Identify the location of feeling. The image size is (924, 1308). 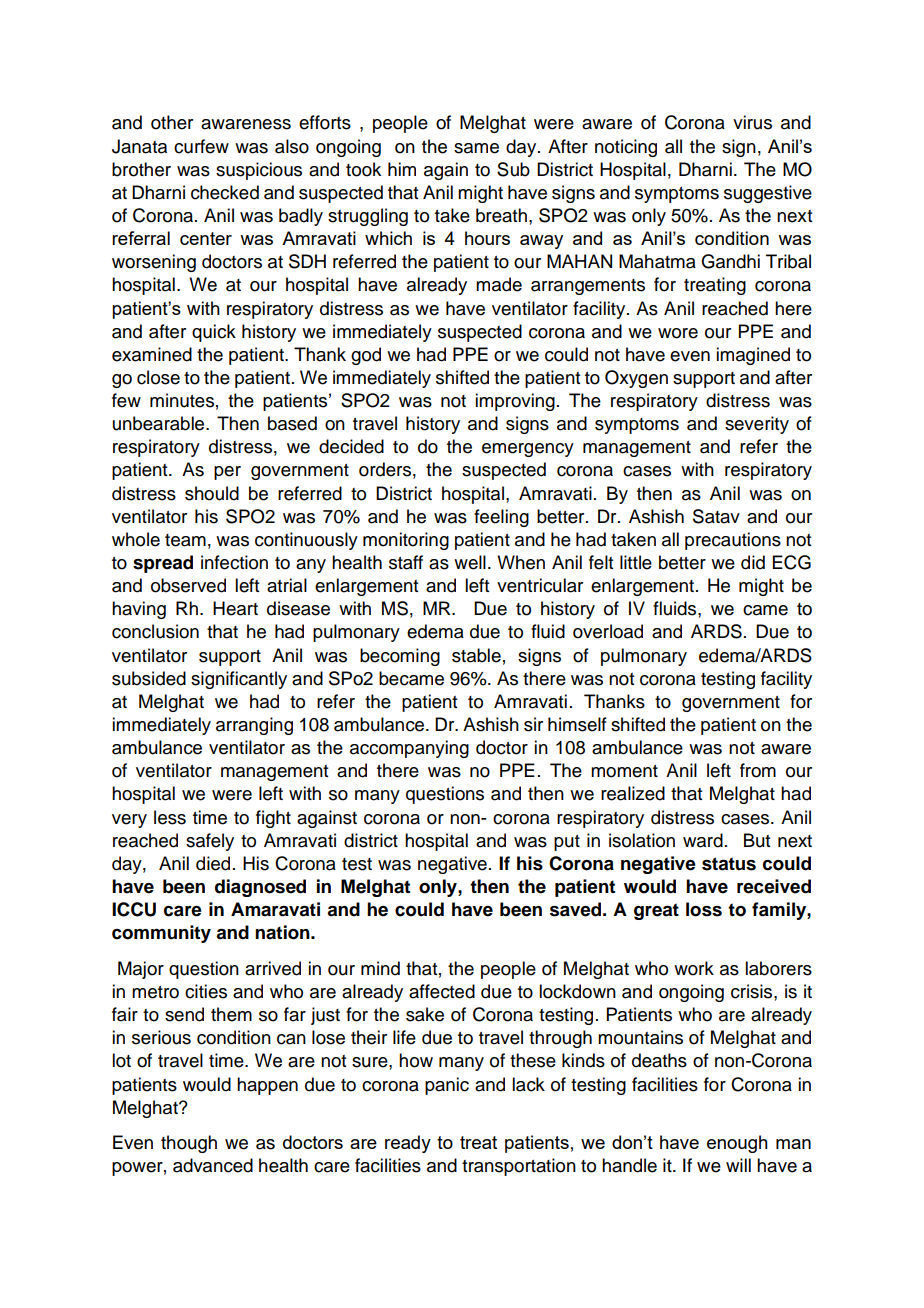
(501, 518).
